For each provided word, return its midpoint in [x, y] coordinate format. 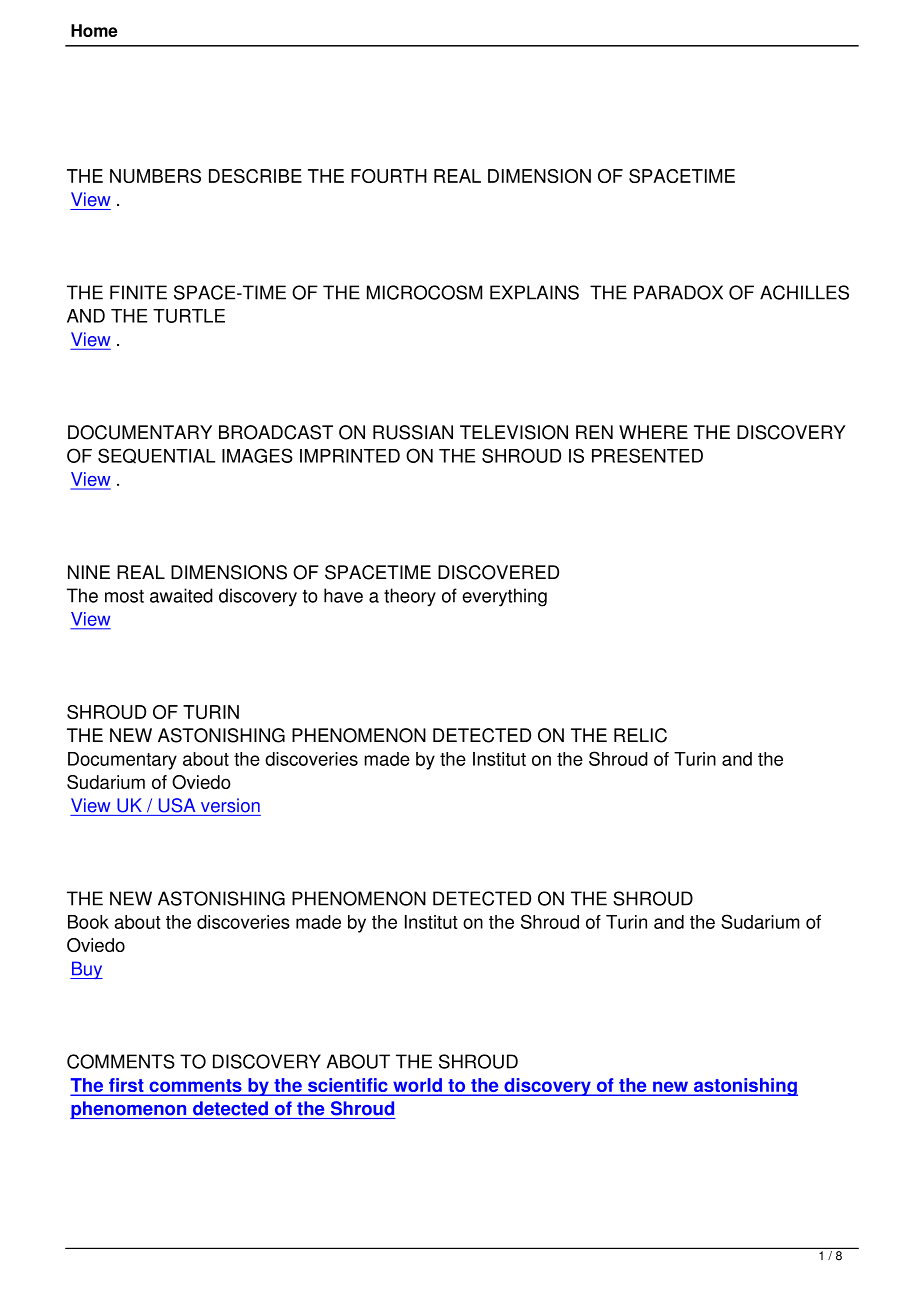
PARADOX [678, 292]
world [417, 1086]
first [126, 1086]
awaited [181, 595]
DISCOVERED [498, 572]
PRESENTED [647, 455]
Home [94, 30]
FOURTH [389, 176]
